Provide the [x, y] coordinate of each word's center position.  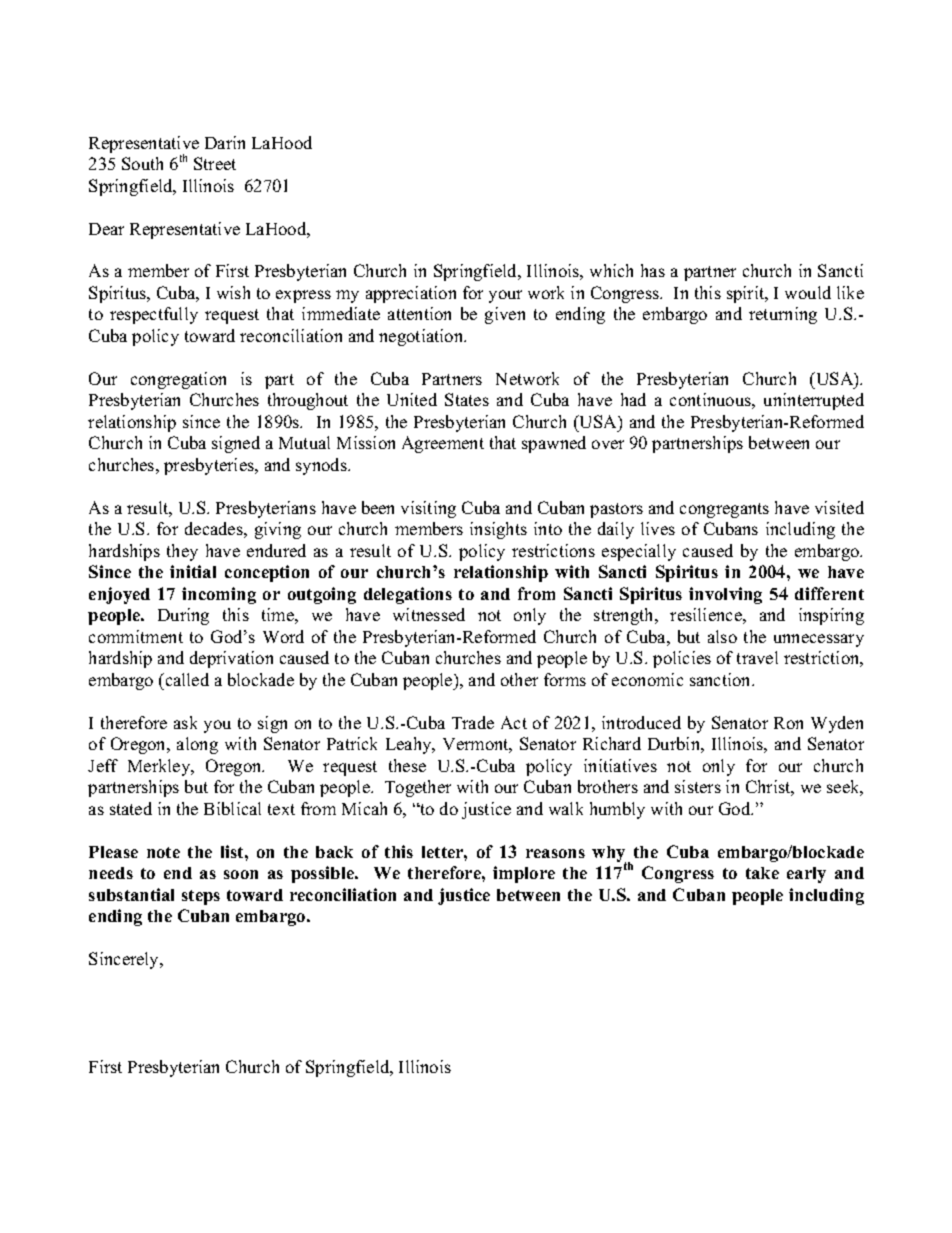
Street [215, 163]
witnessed [429, 614]
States [467, 399]
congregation [178, 380]
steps [201, 897]
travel [757, 657]
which [611, 270]
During [183, 616]
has [653, 270]
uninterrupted [814, 401]
